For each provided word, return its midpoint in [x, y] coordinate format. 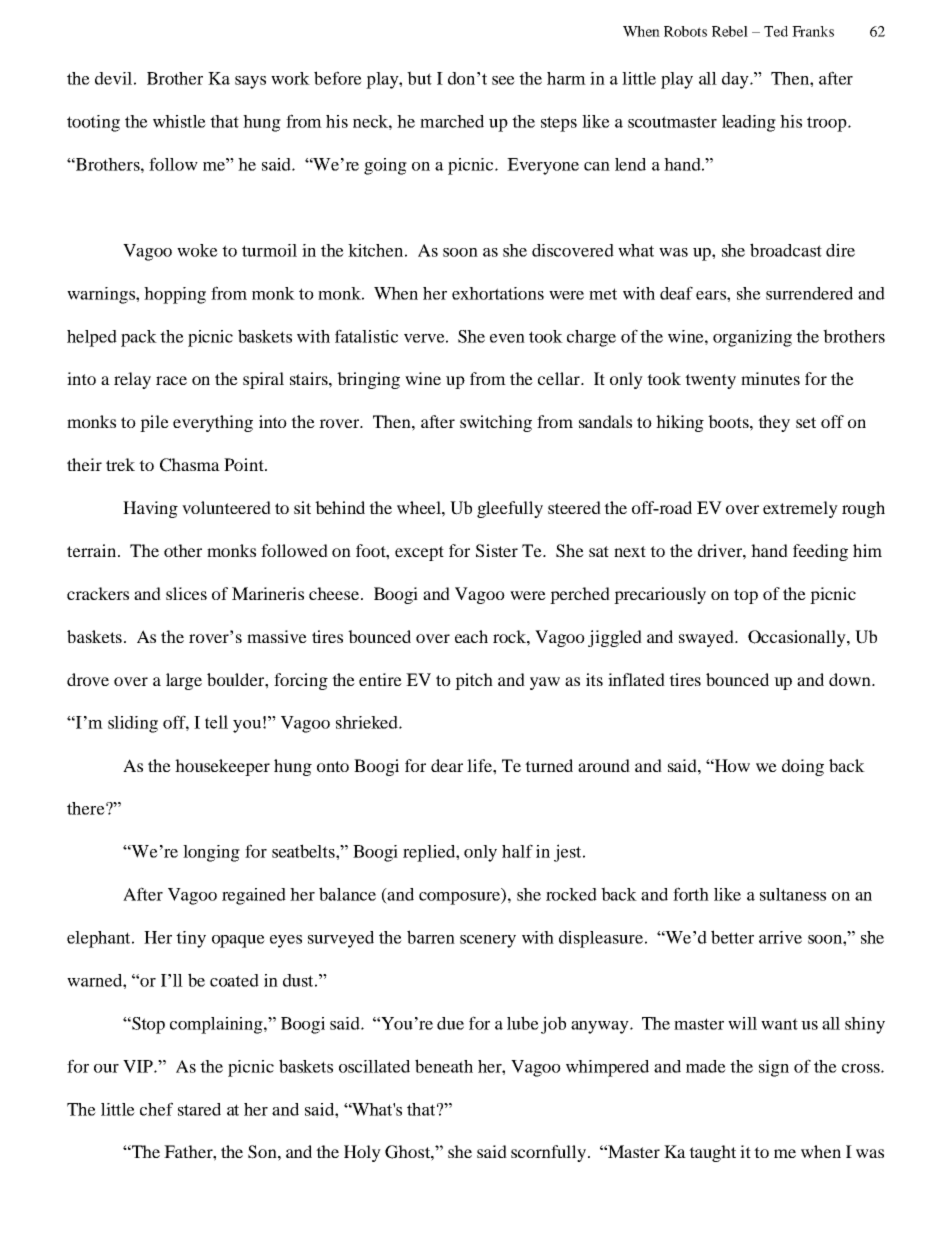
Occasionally [798, 638]
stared [199, 1109]
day [736, 80]
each [471, 636]
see [503, 80]
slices [186, 593]
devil [113, 78]
